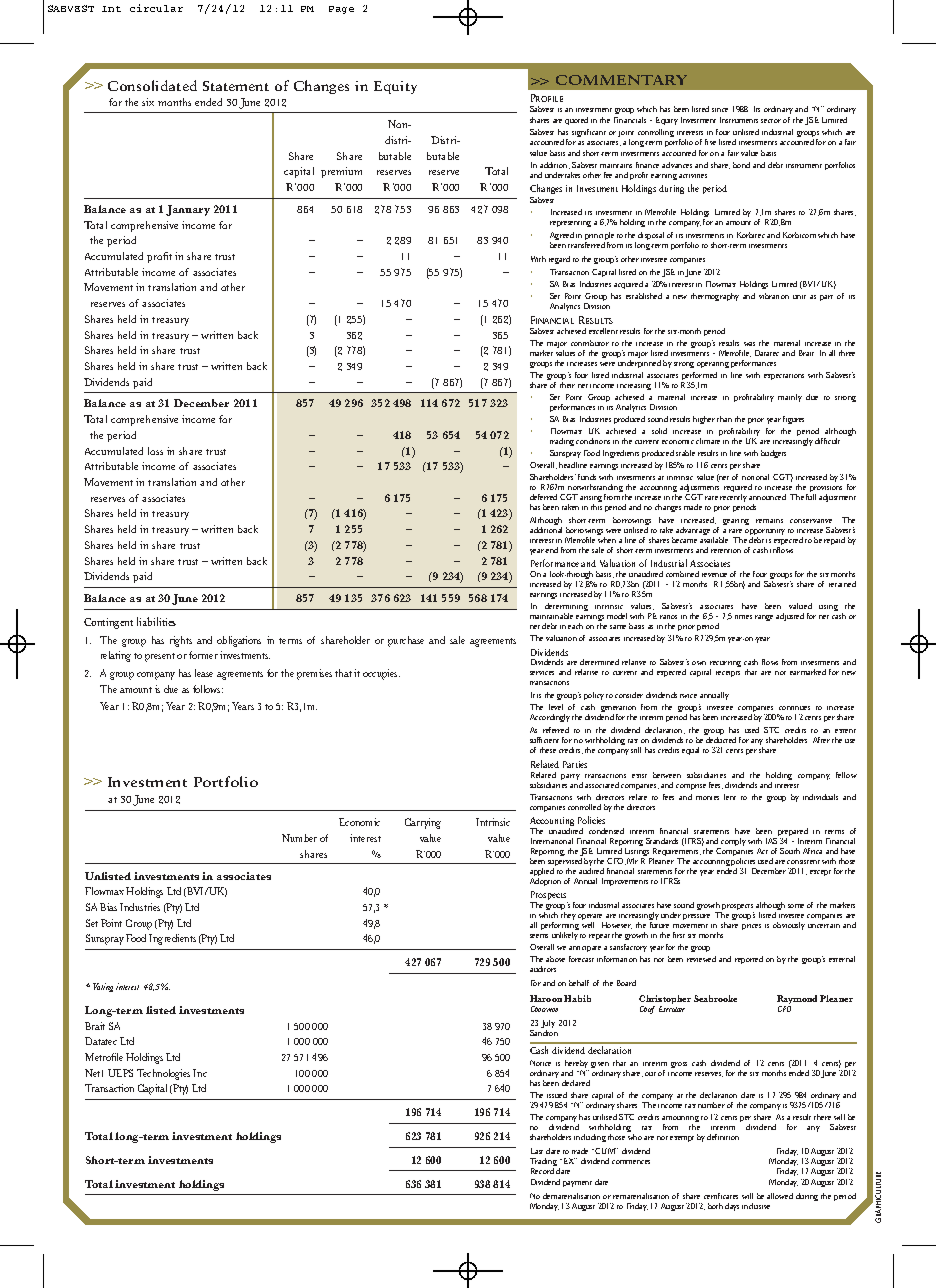 The width and height of the screenshot is (936, 1288). What do you see at coordinates (767, 497) in the screenshot?
I see `announced` at bounding box center [767, 497].
